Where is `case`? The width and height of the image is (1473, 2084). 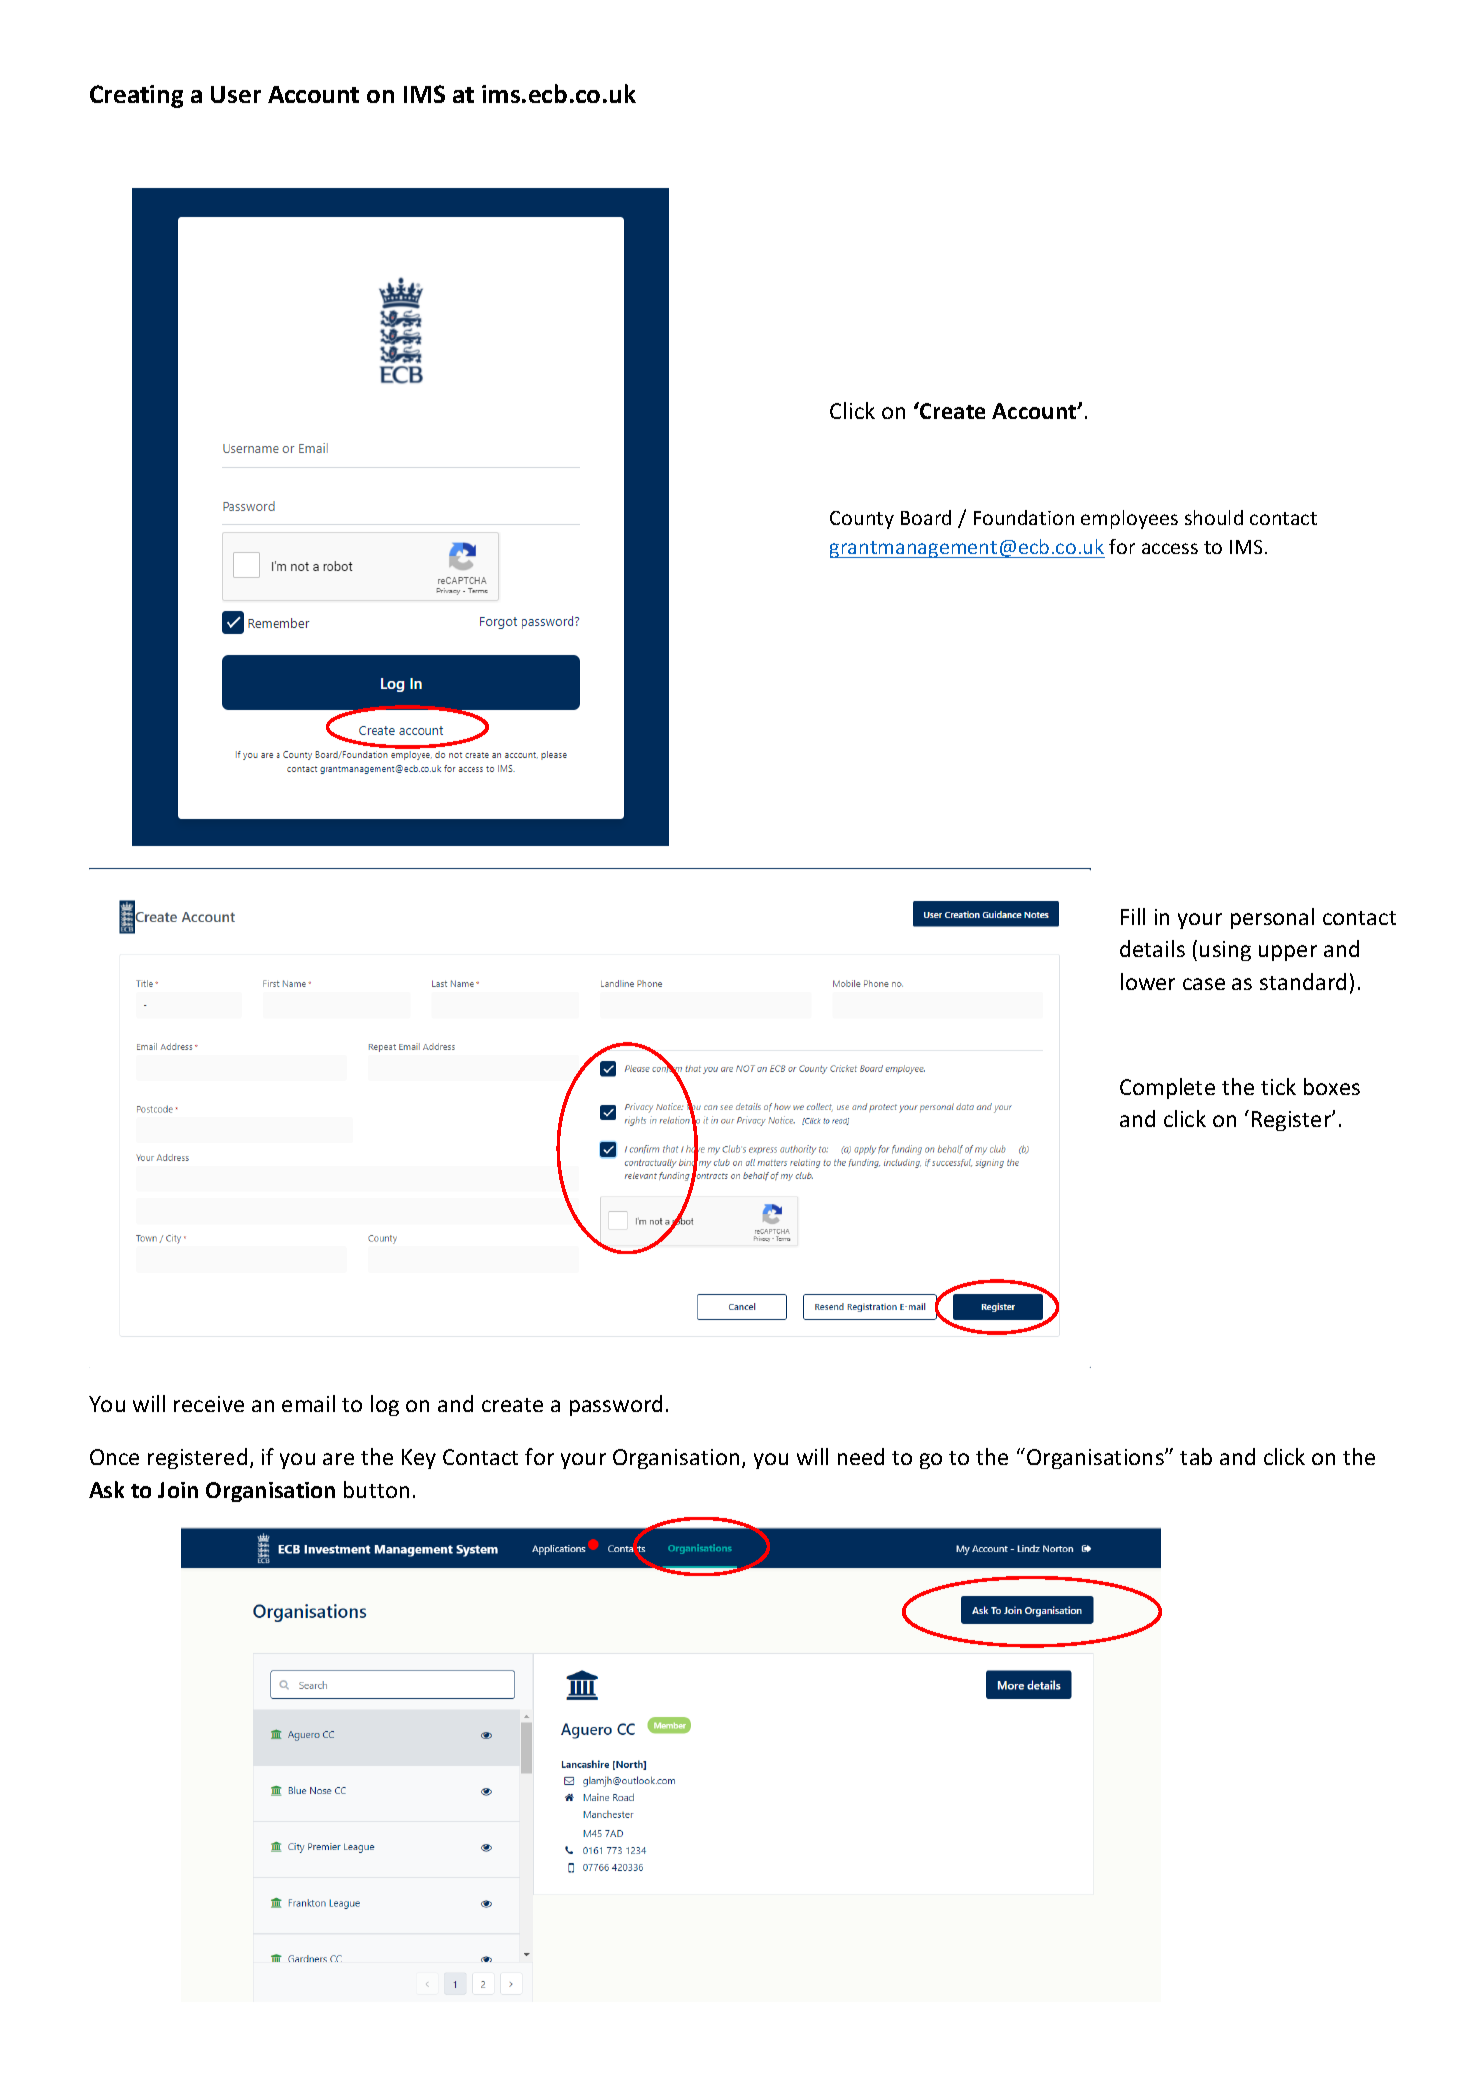
case is located at coordinates (1204, 984).
